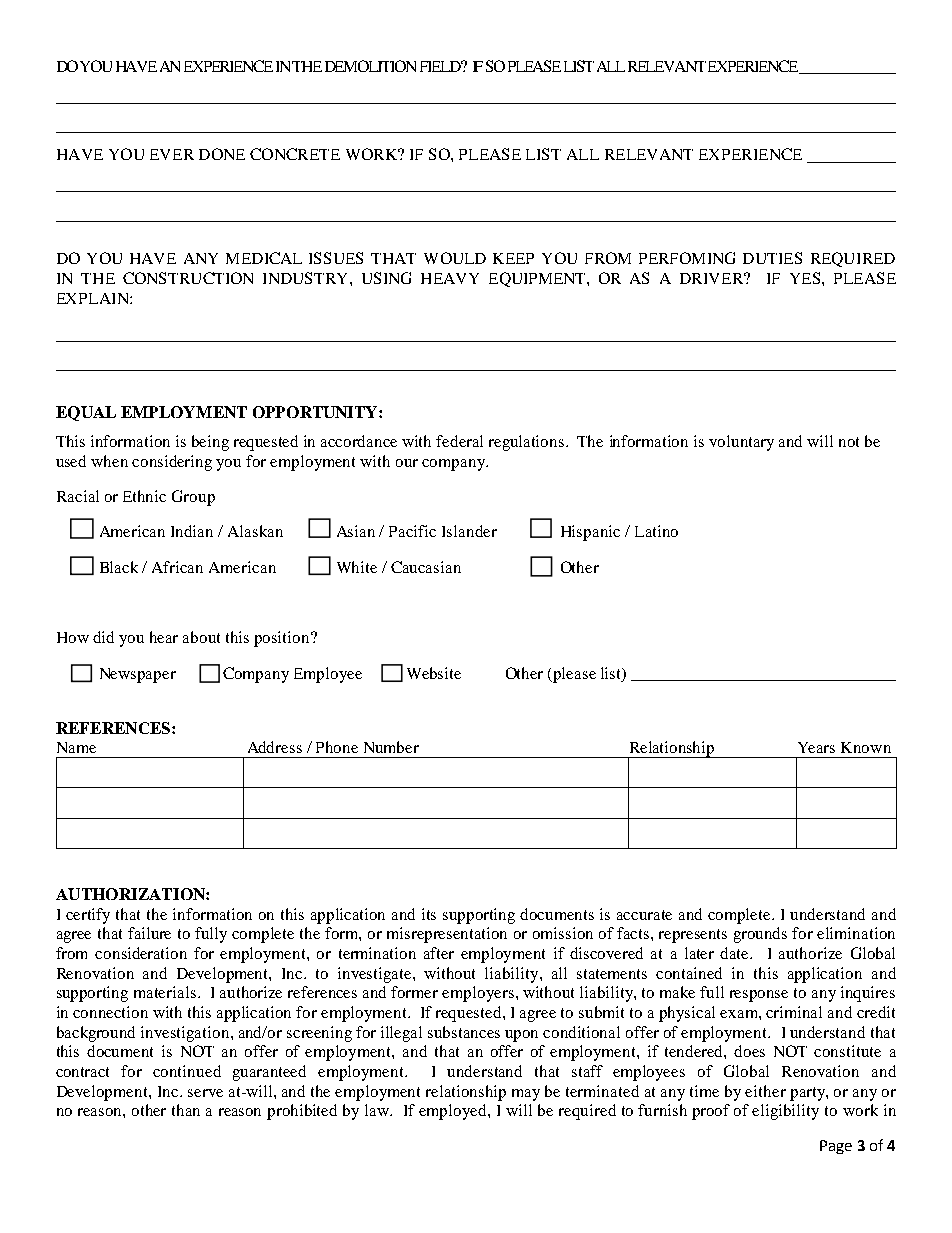 This screenshot has width=952, height=1233. What do you see at coordinates (186, 1110) in the screenshot?
I see `than` at bounding box center [186, 1110].
